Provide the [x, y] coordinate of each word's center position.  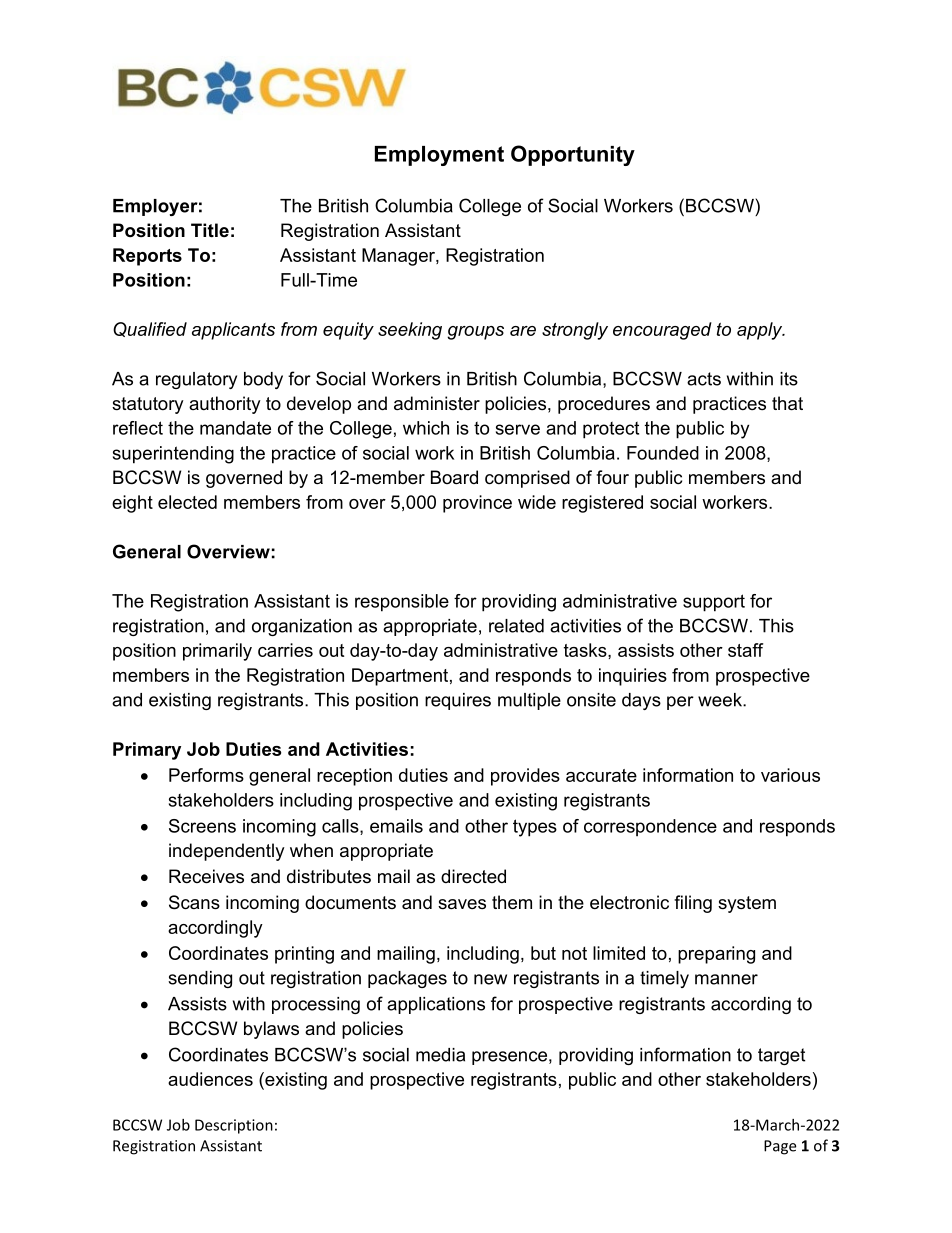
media [440, 1055]
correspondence [650, 828]
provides [525, 777]
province [477, 504]
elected [187, 502]
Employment [439, 156]
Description [234, 1126]
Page [780, 1147]
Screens [202, 826]
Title [210, 230]
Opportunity [573, 155]
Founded [663, 453]
